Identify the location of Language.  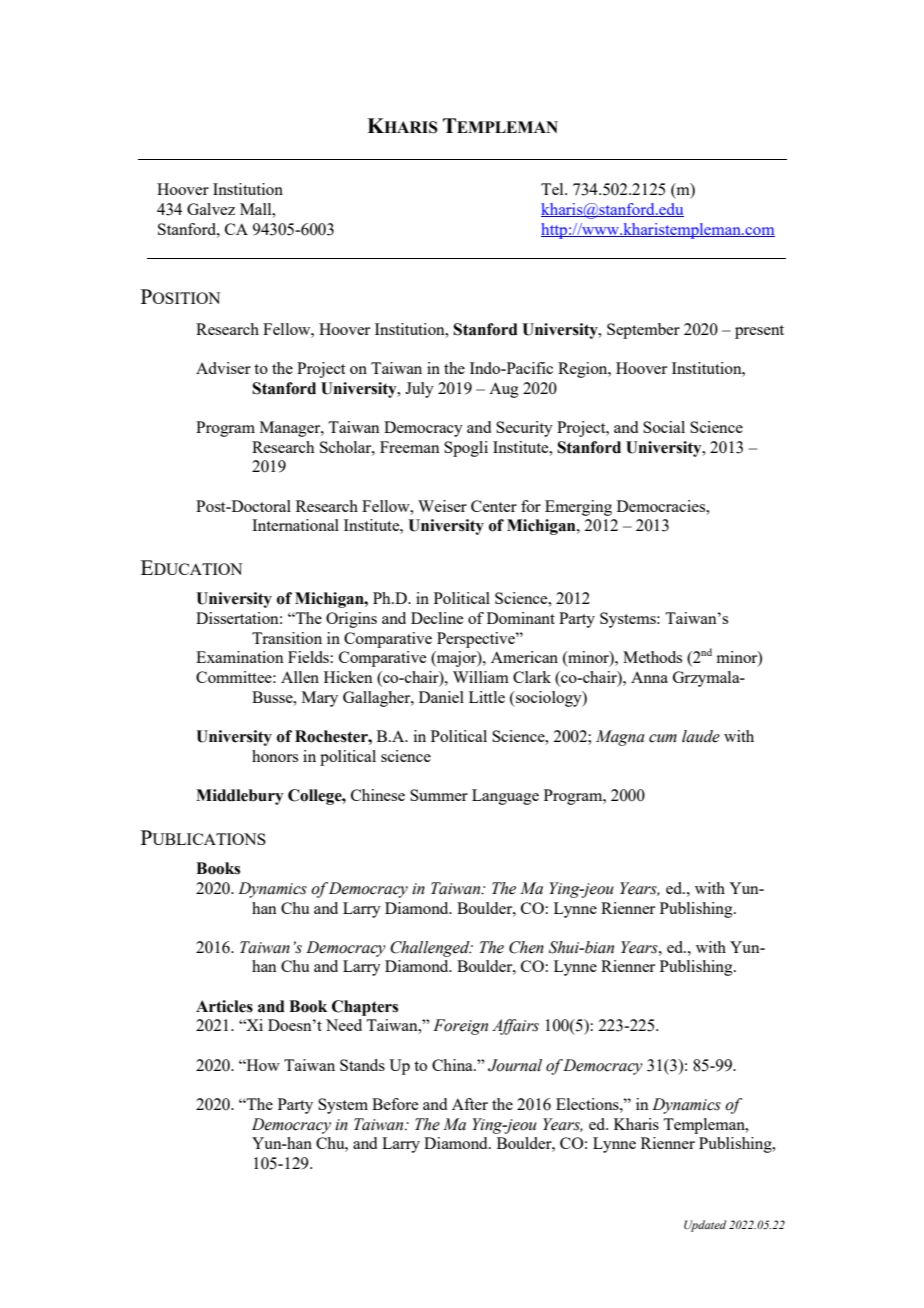
(505, 797).
